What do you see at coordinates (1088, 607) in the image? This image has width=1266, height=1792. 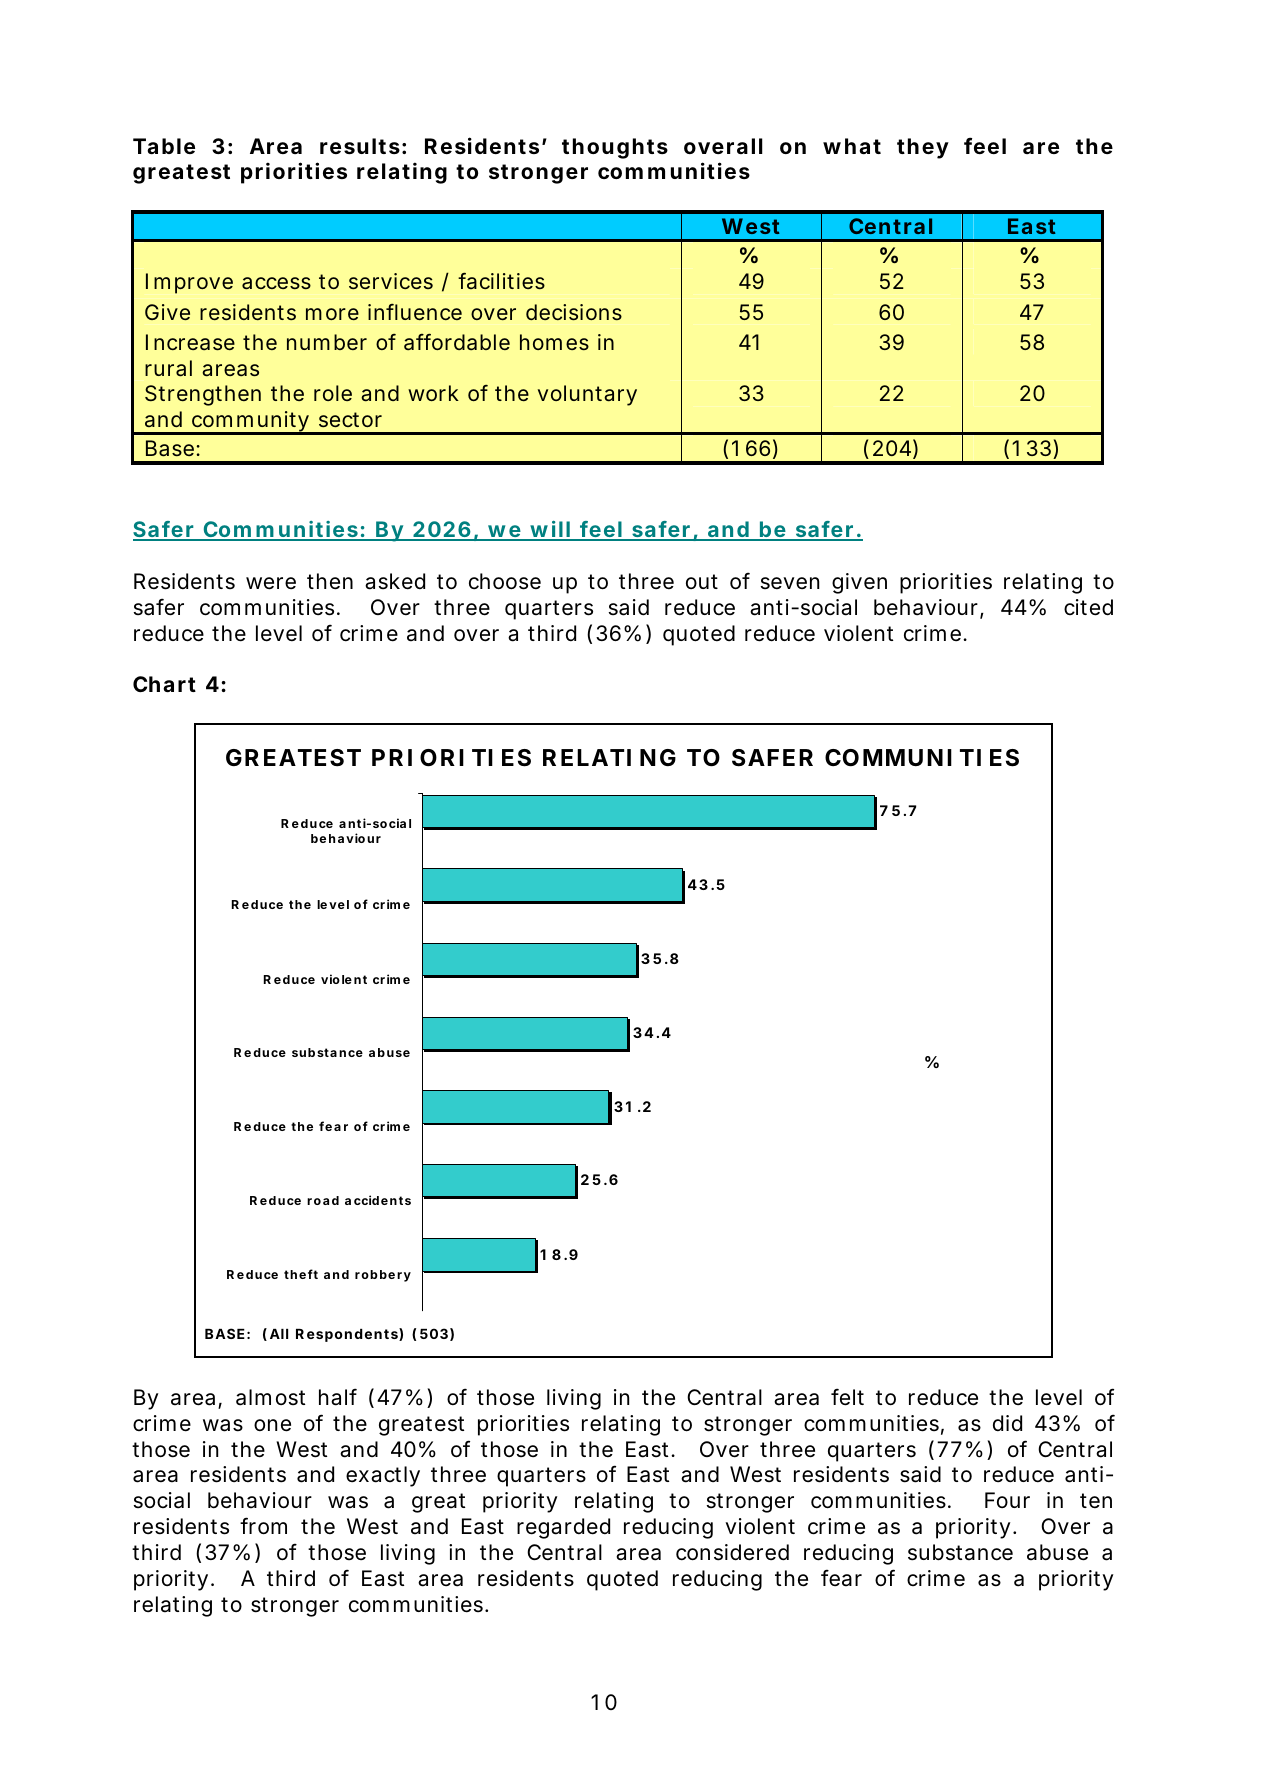 I see `cited` at bounding box center [1088, 607].
